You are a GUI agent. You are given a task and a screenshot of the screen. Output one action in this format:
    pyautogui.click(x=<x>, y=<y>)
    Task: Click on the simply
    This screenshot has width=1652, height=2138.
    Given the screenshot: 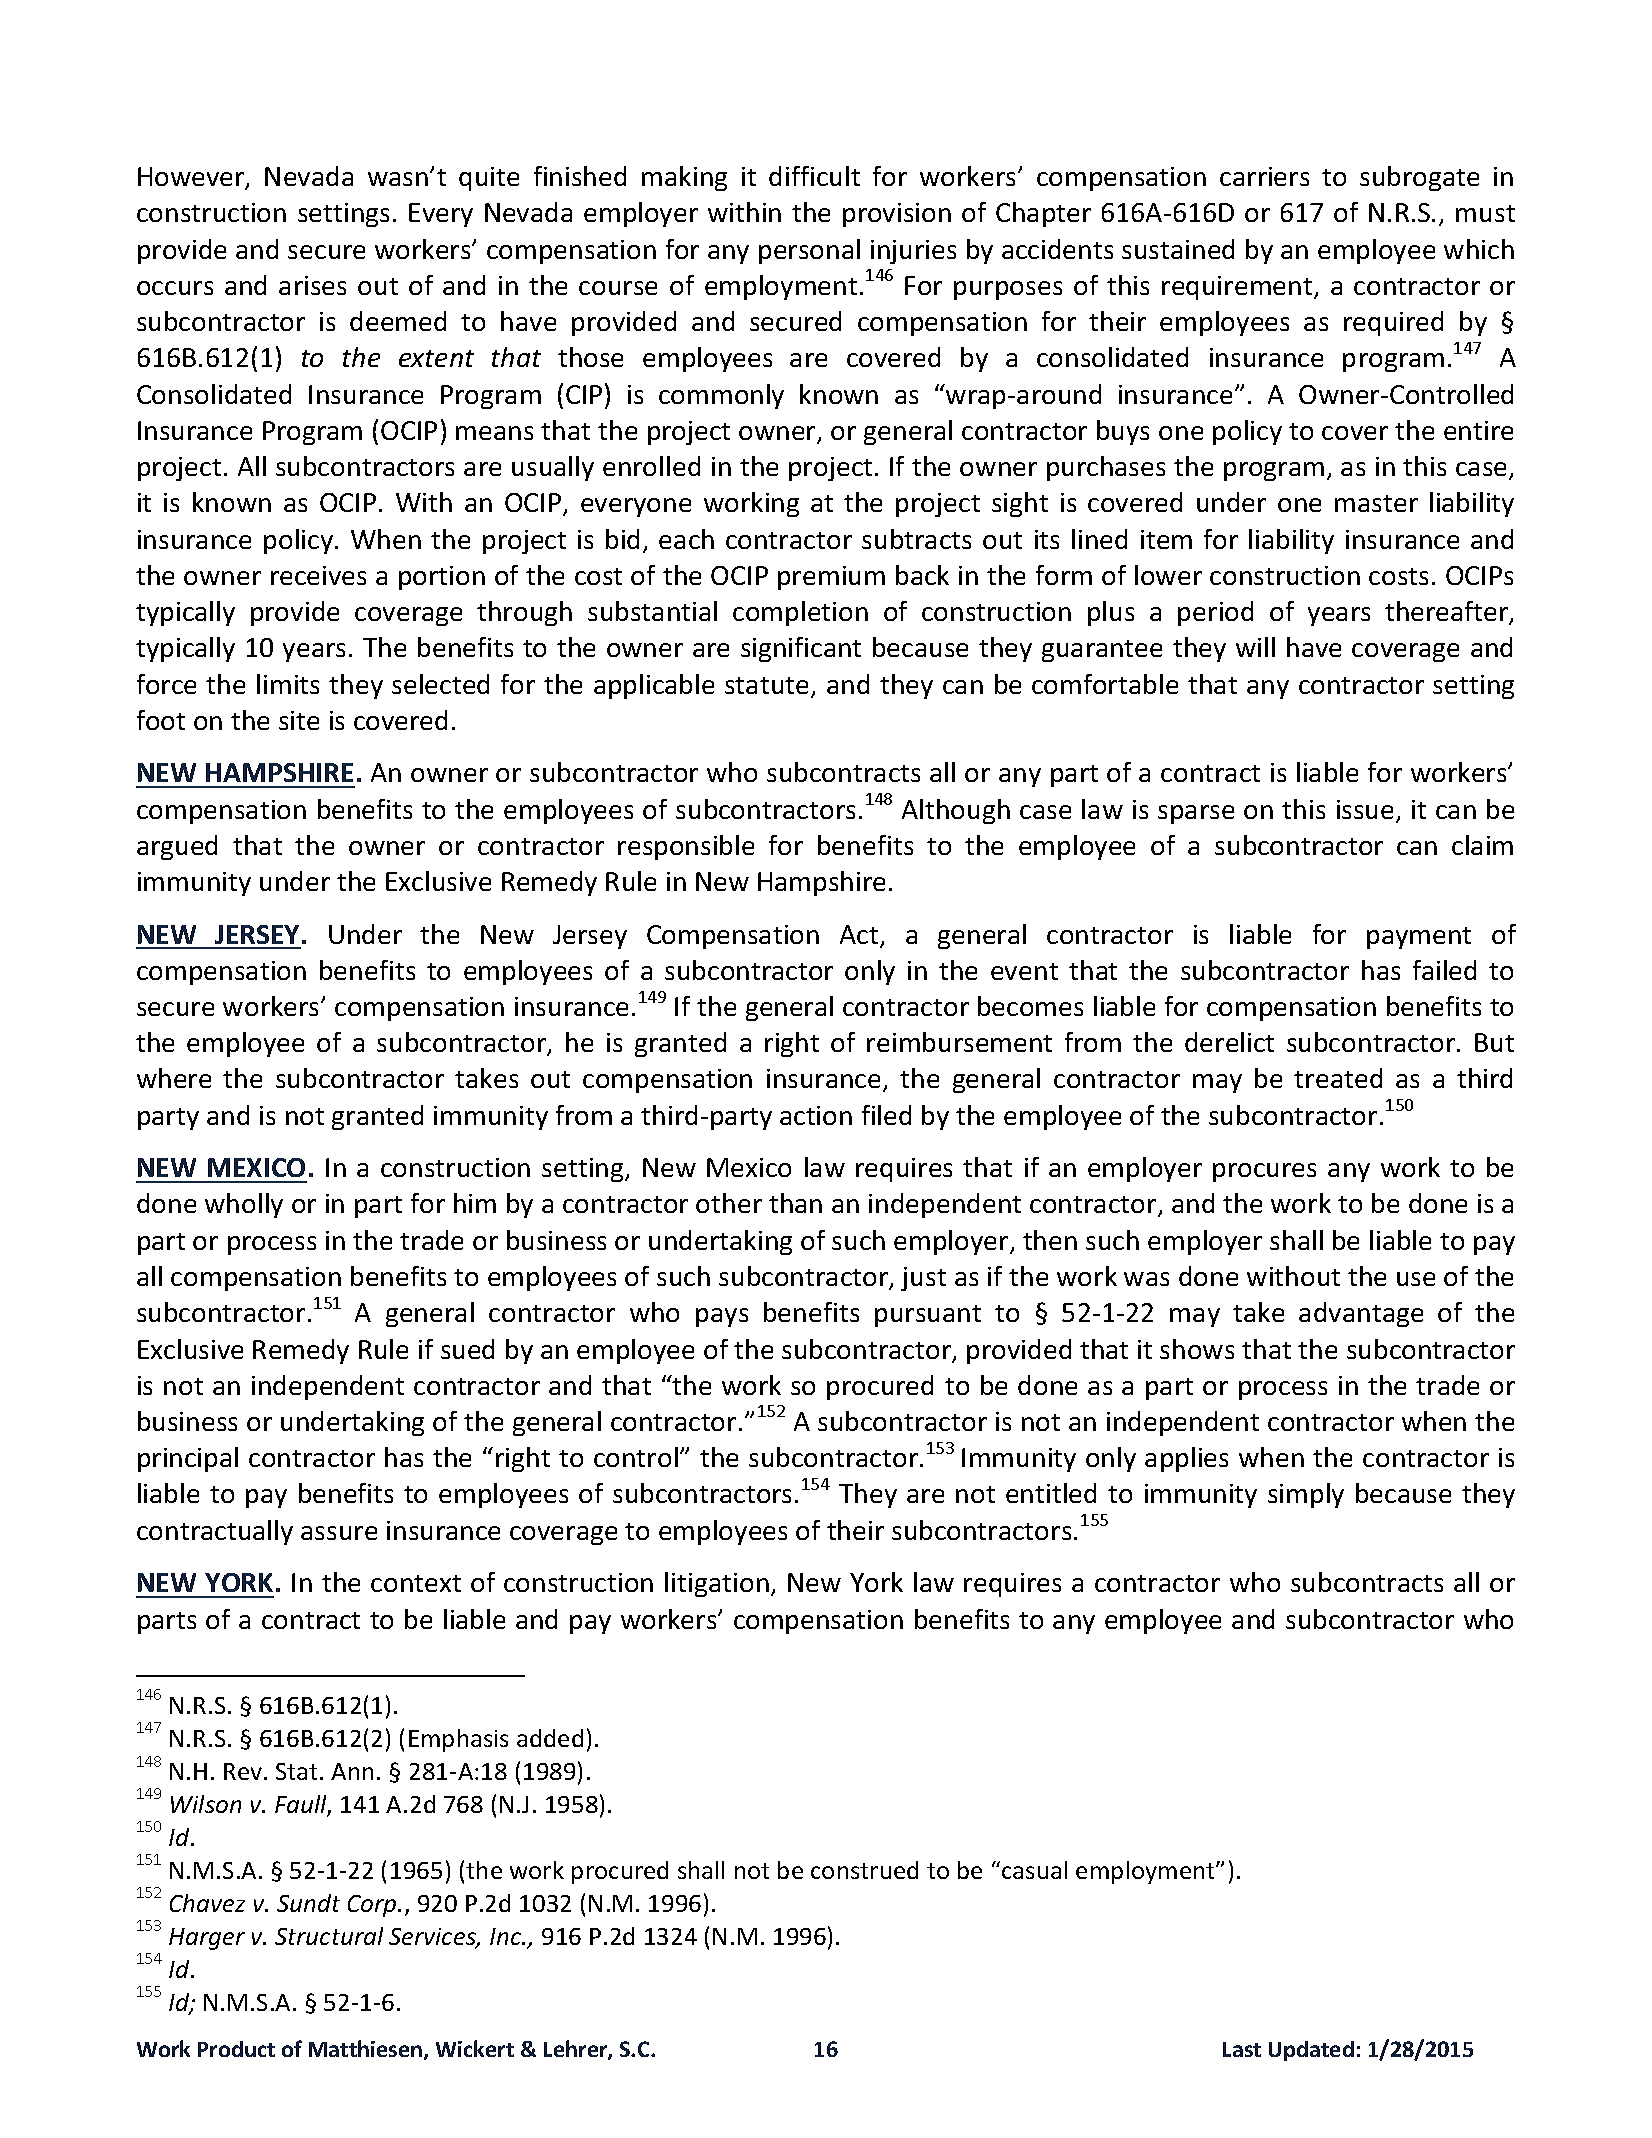 What is the action you would take?
    pyautogui.click(x=1306, y=1495)
